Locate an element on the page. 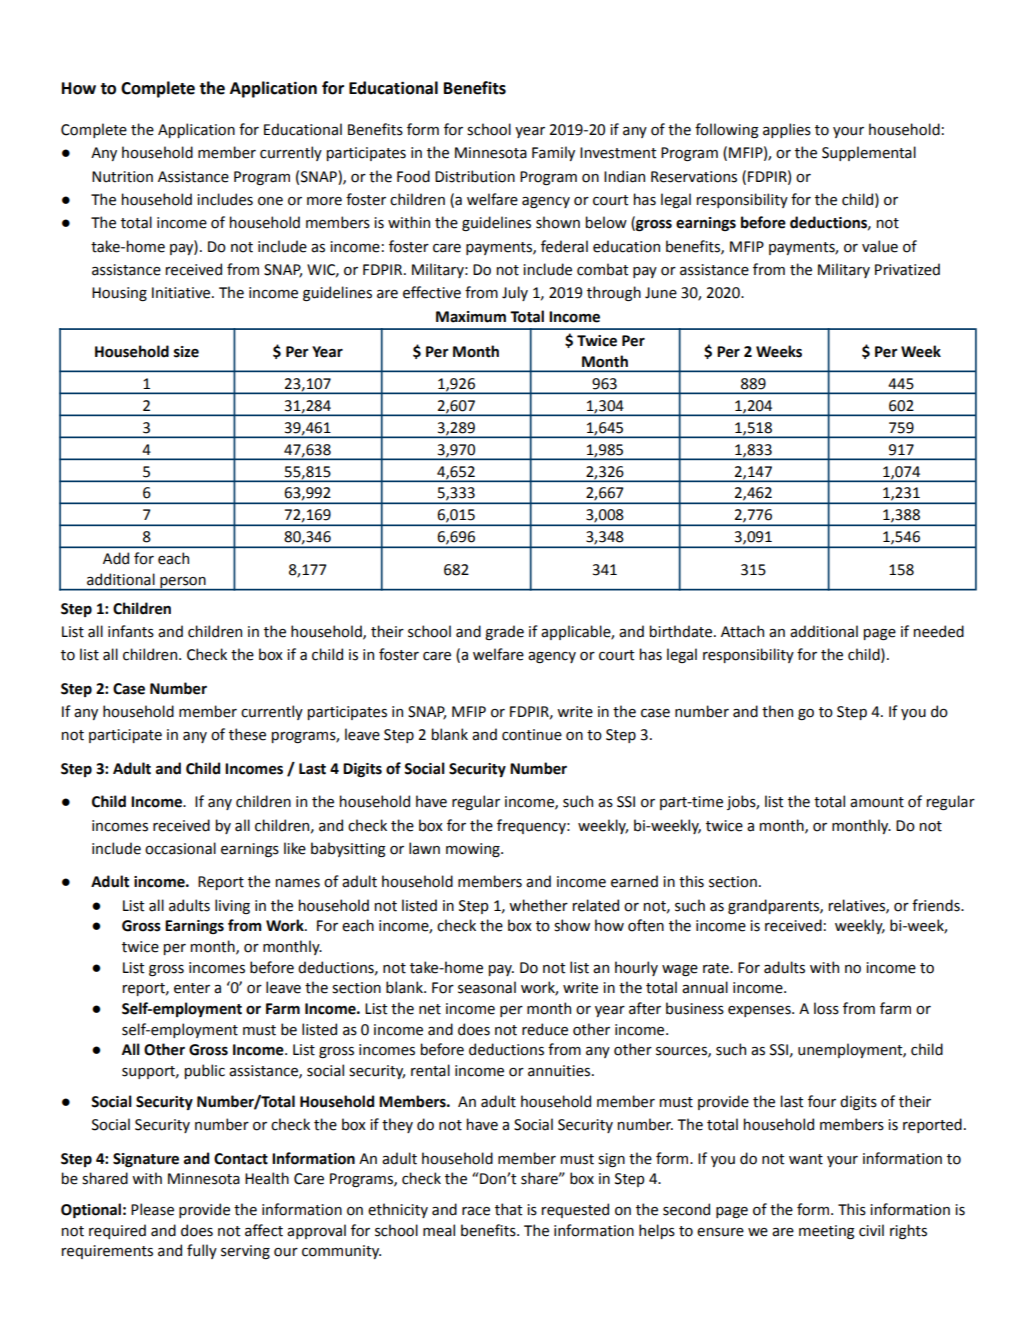 The image size is (1036, 1340). these is located at coordinates (247, 734).
